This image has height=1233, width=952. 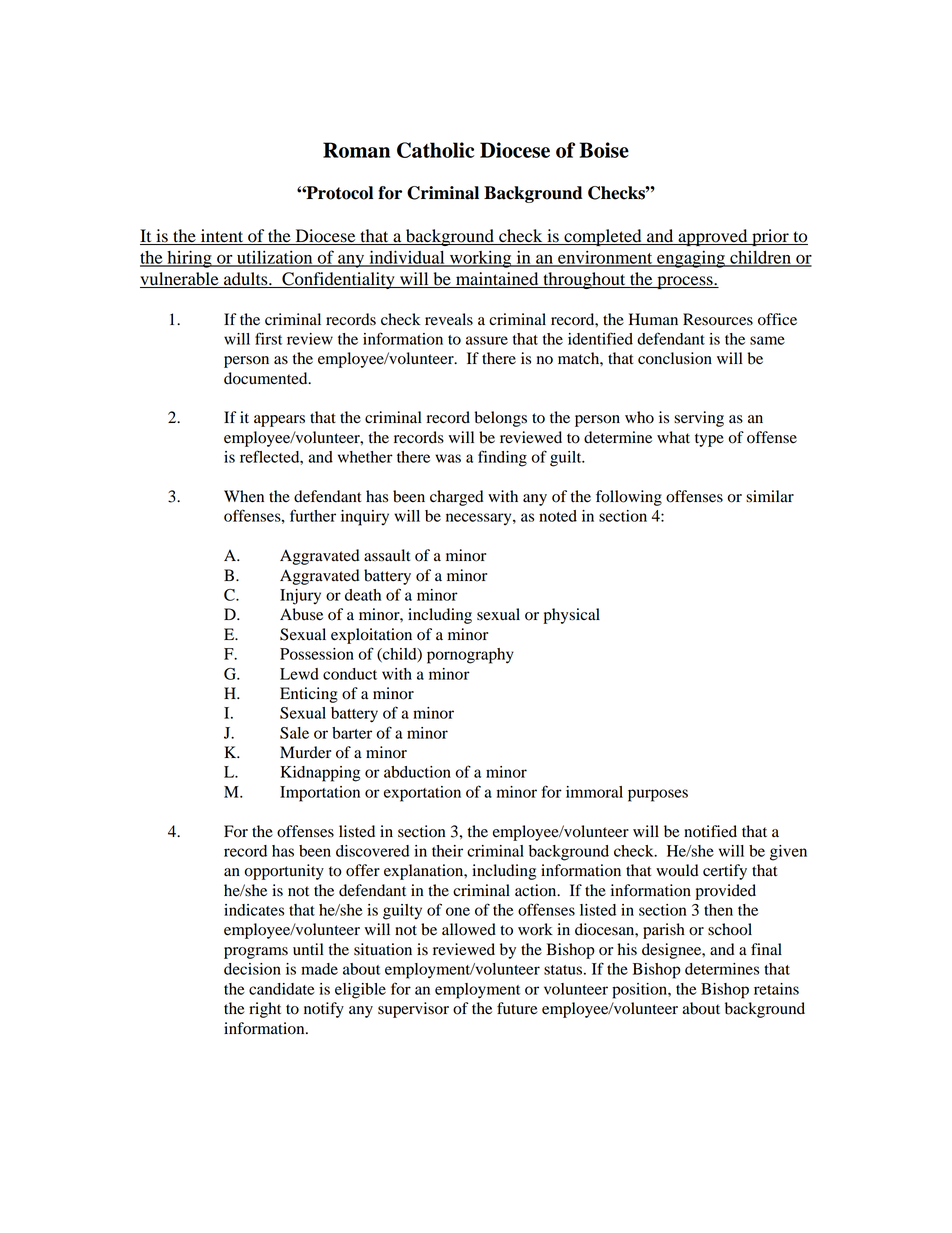 I want to click on Injury, so click(x=300, y=597).
